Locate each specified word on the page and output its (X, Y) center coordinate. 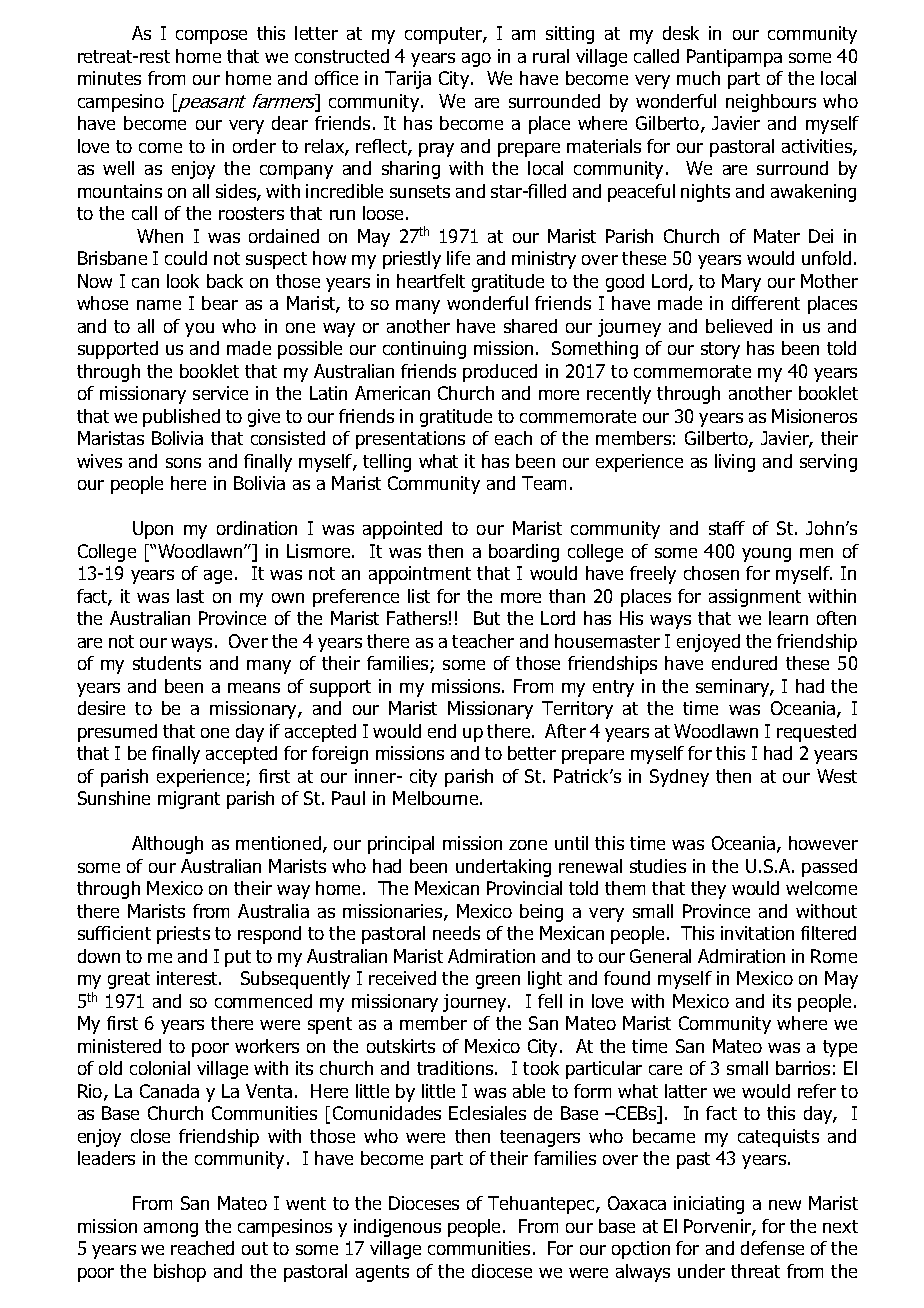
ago (476, 60)
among (171, 1230)
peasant (211, 103)
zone (528, 845)
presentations (410, 440)
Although (167, 845)
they (708, 890)
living (735, 463)
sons (183, 463)
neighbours (771, 103)
